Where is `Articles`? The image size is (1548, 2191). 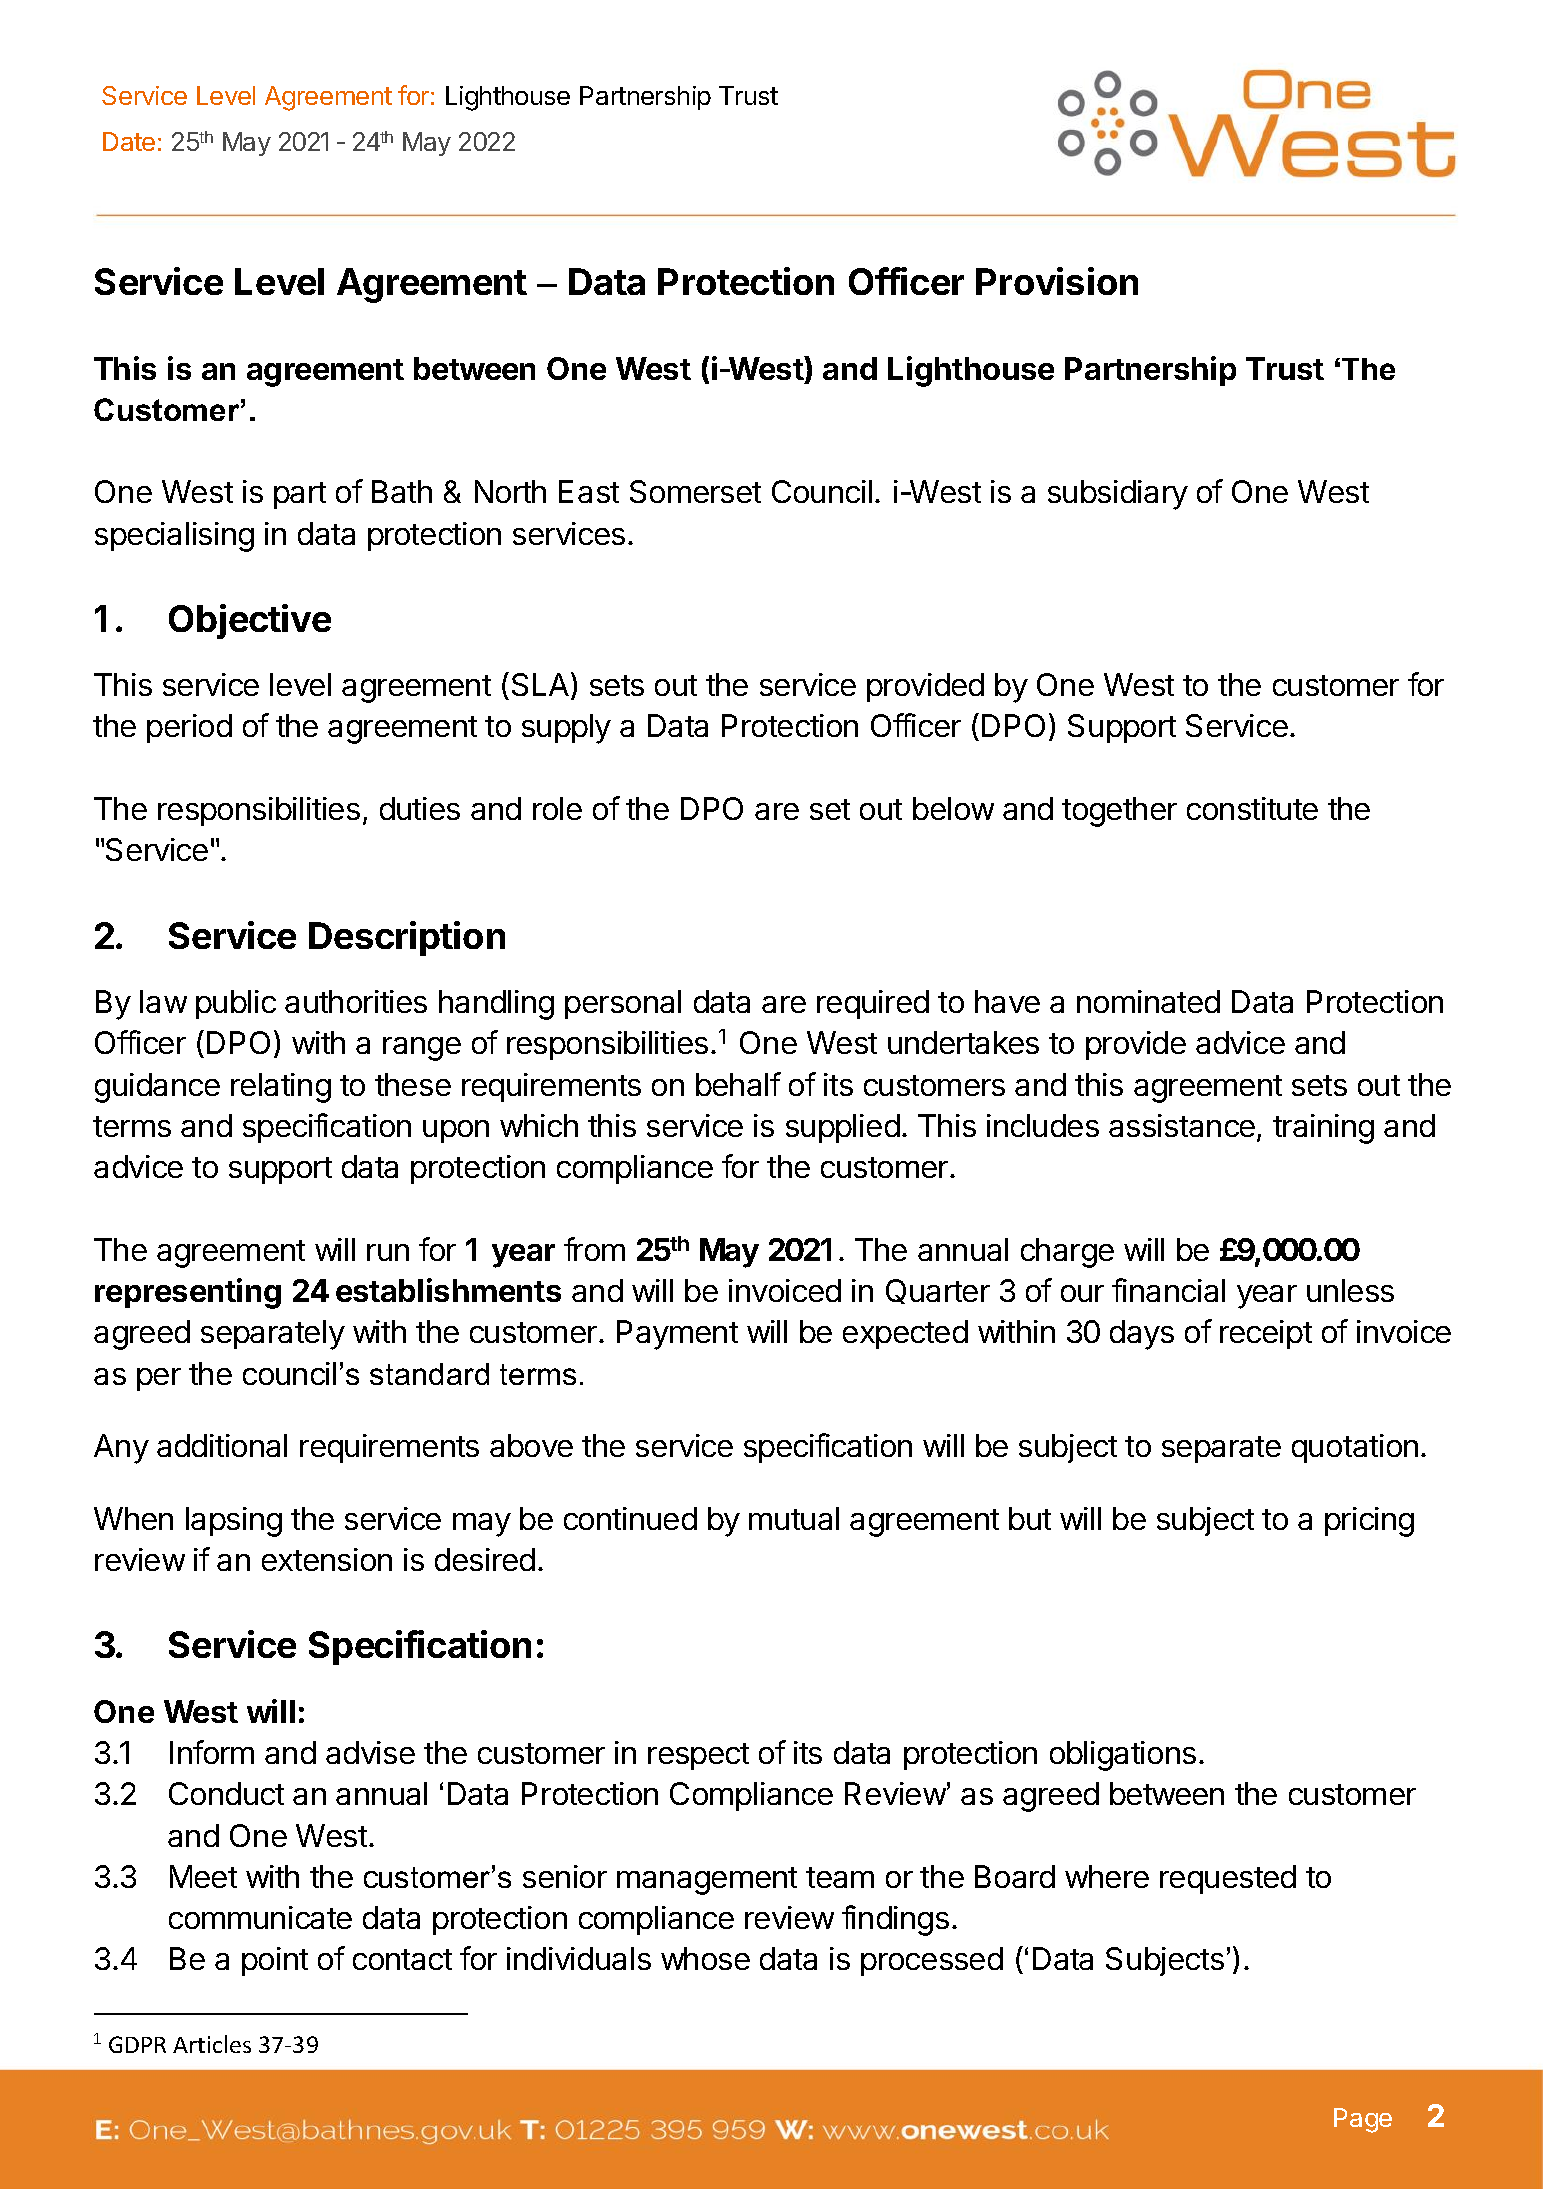
Articles is located at coordinates (212, 2044).
